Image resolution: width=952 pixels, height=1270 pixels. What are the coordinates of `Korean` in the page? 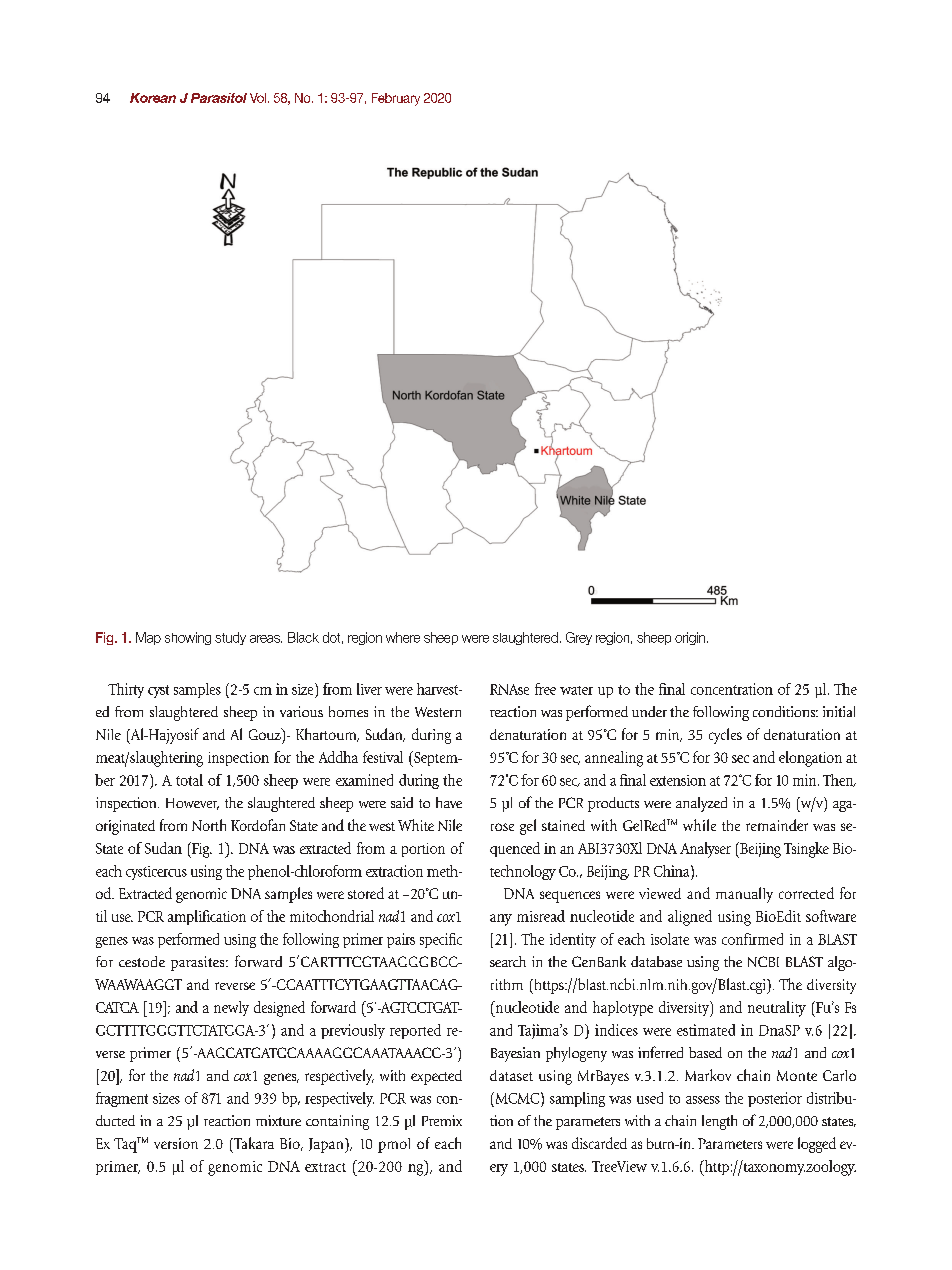 It's located at (153, 98).
